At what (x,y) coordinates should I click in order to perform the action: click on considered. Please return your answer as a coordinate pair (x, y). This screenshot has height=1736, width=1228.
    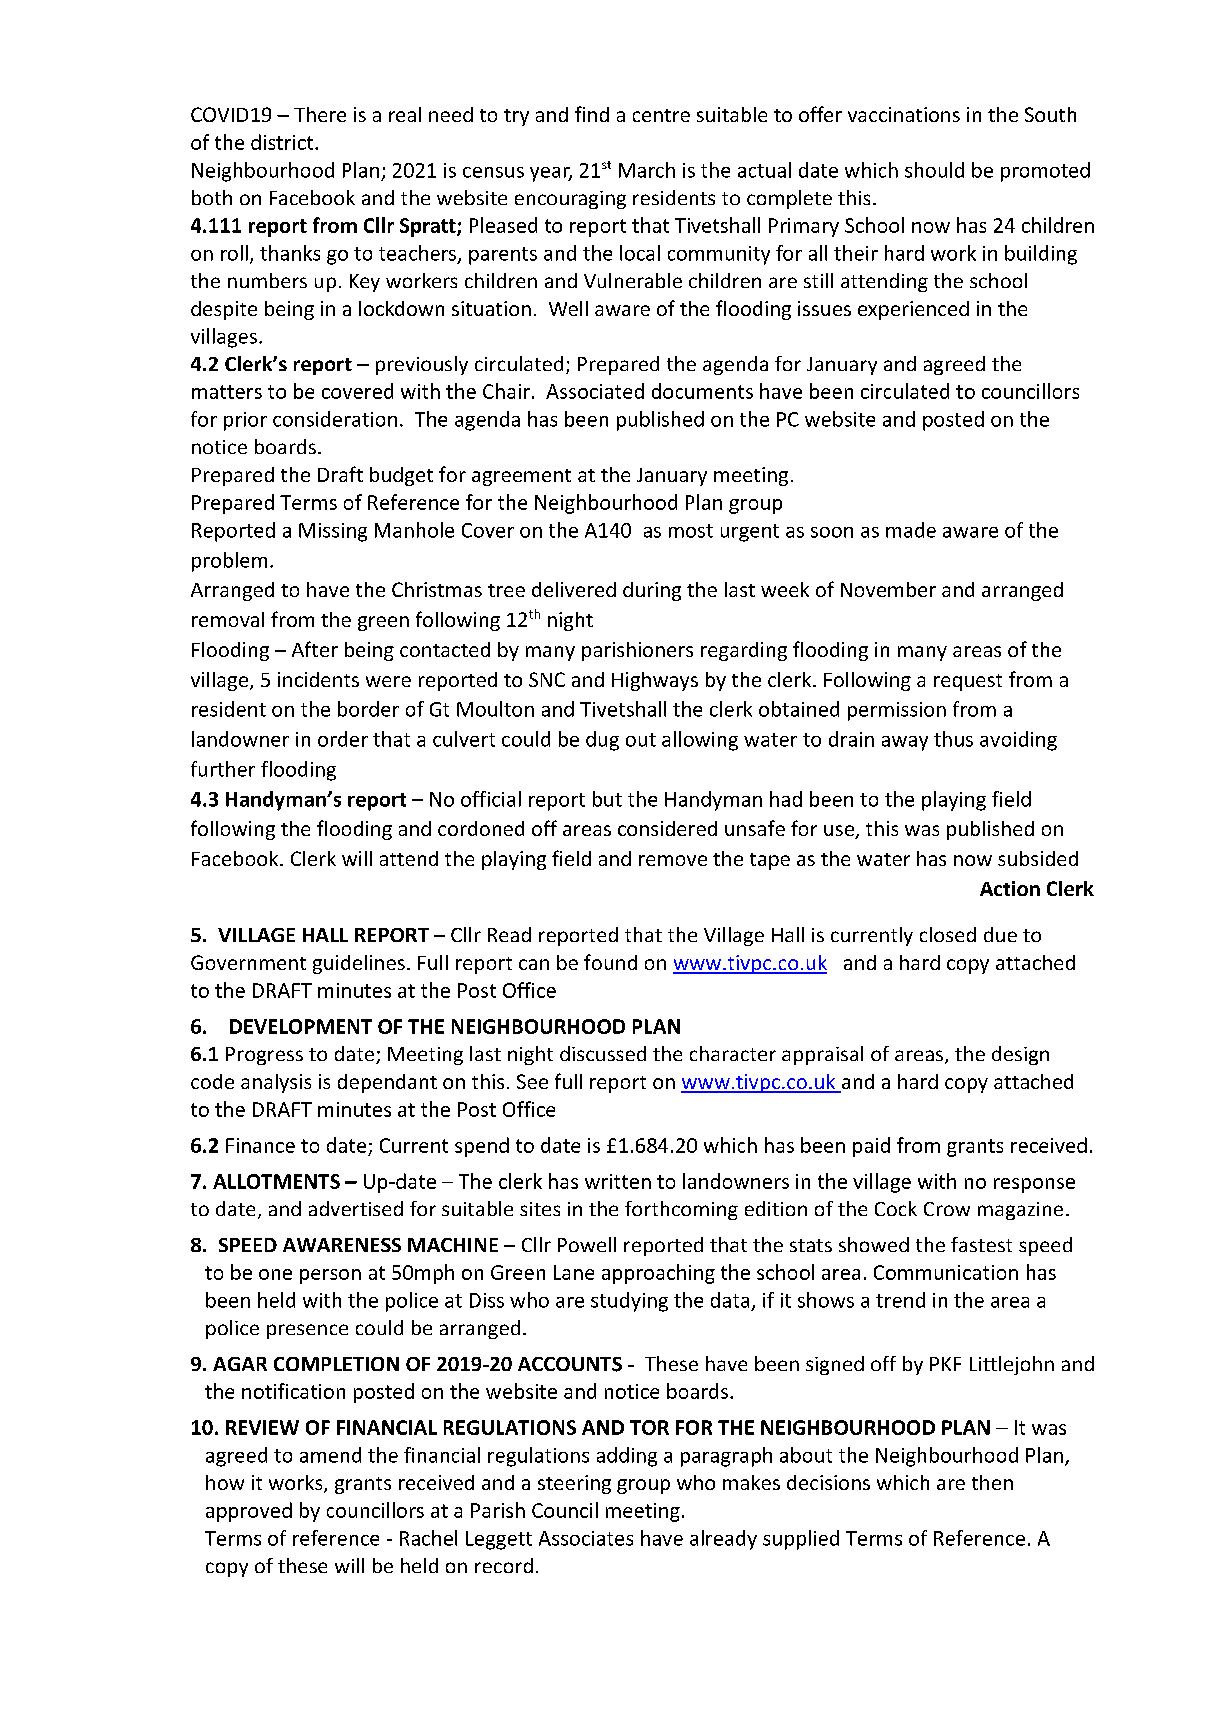
    Looking at the image, I should click on (667, 828).
